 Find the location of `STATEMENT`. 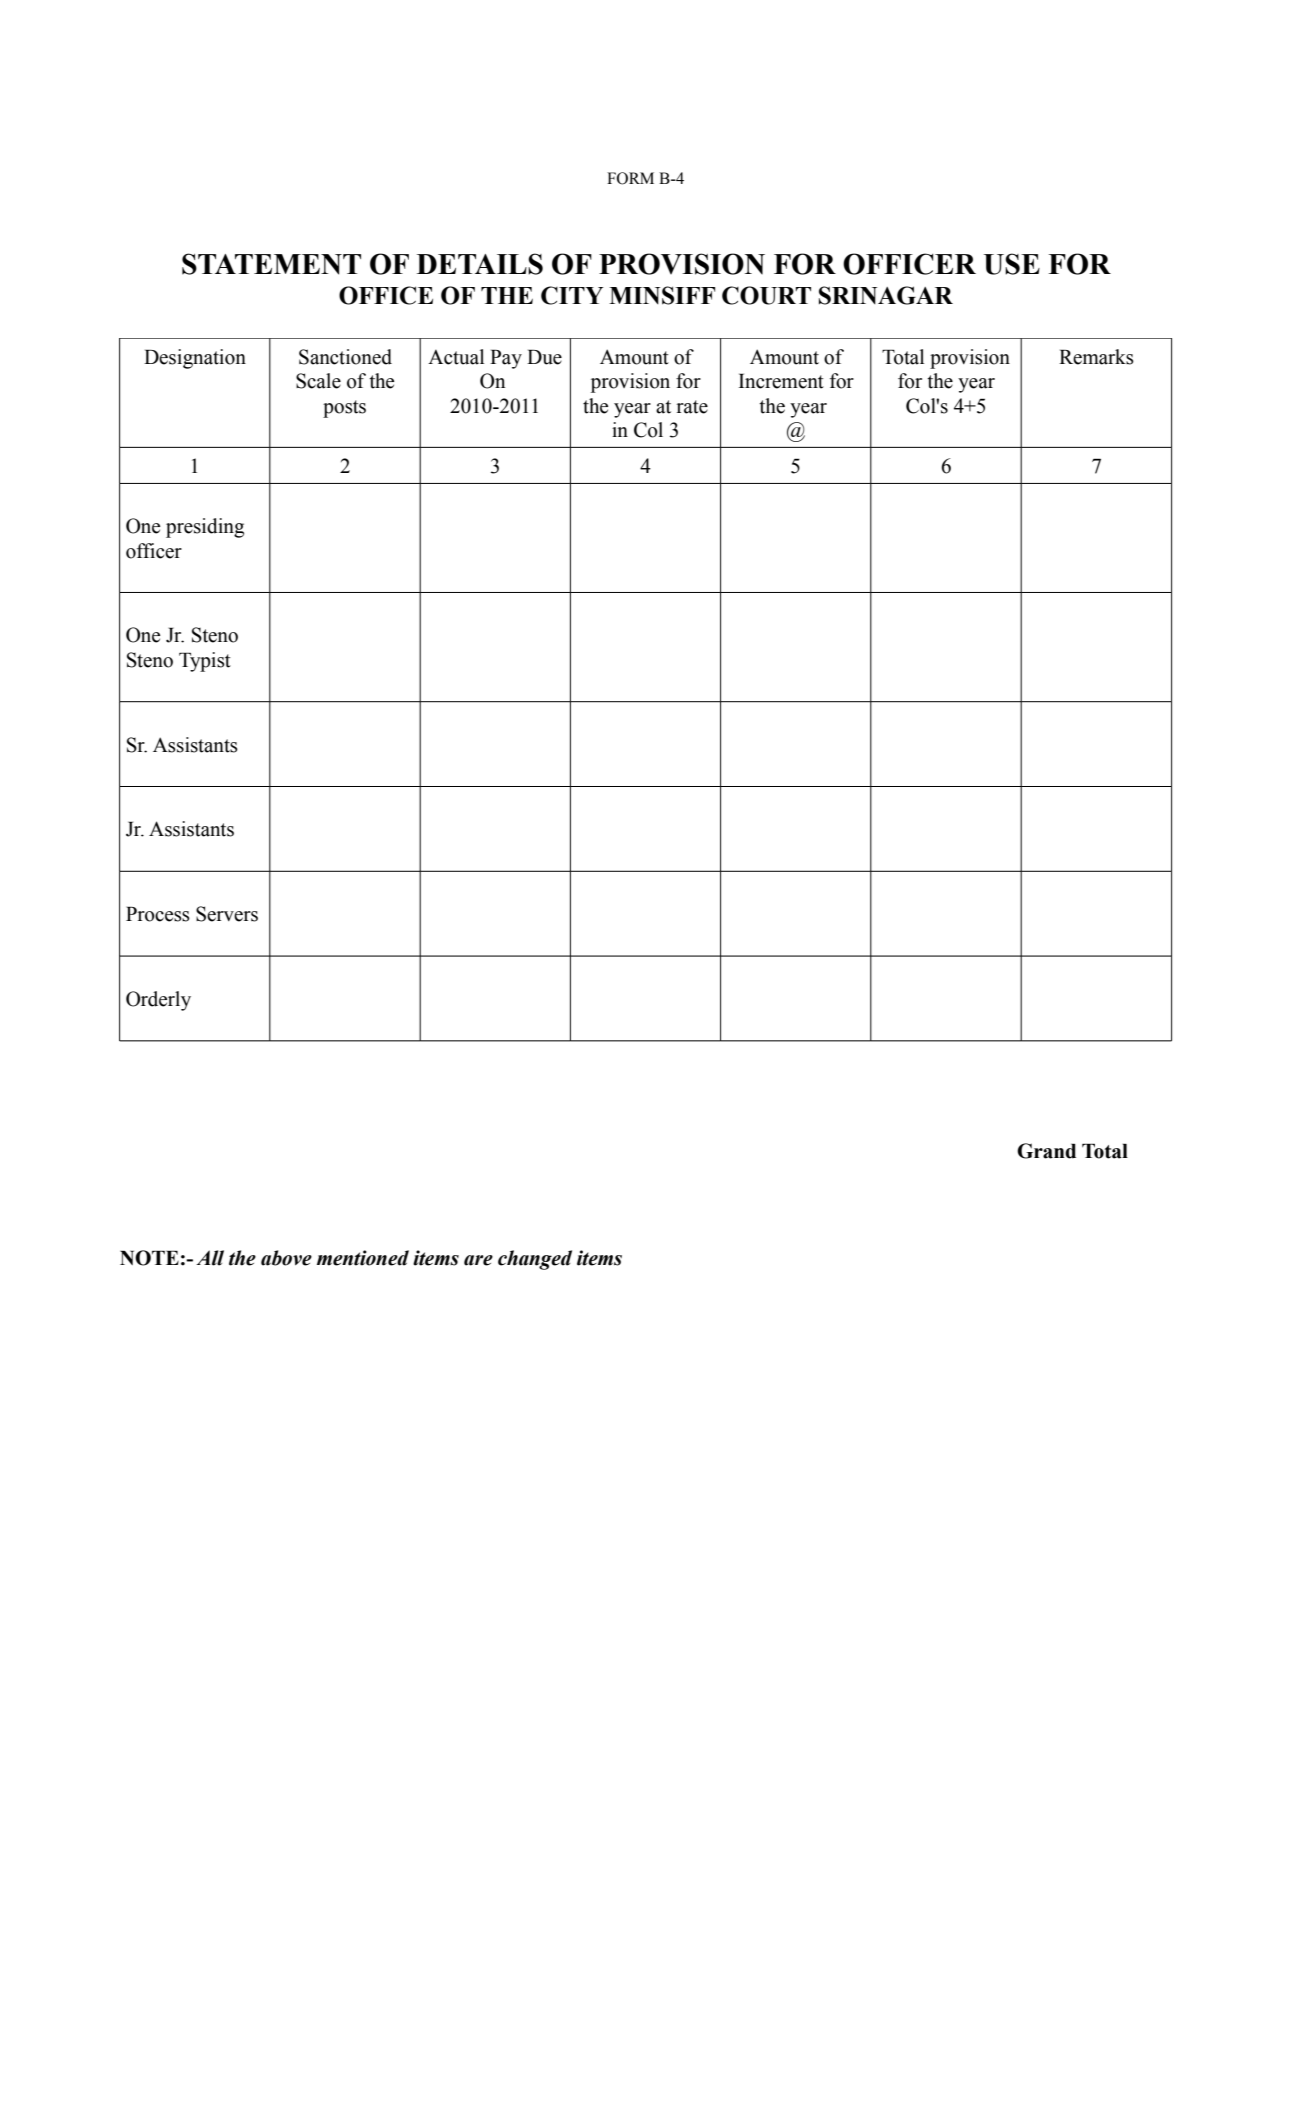

STATEMENT is located at coordinates (271, 264).
